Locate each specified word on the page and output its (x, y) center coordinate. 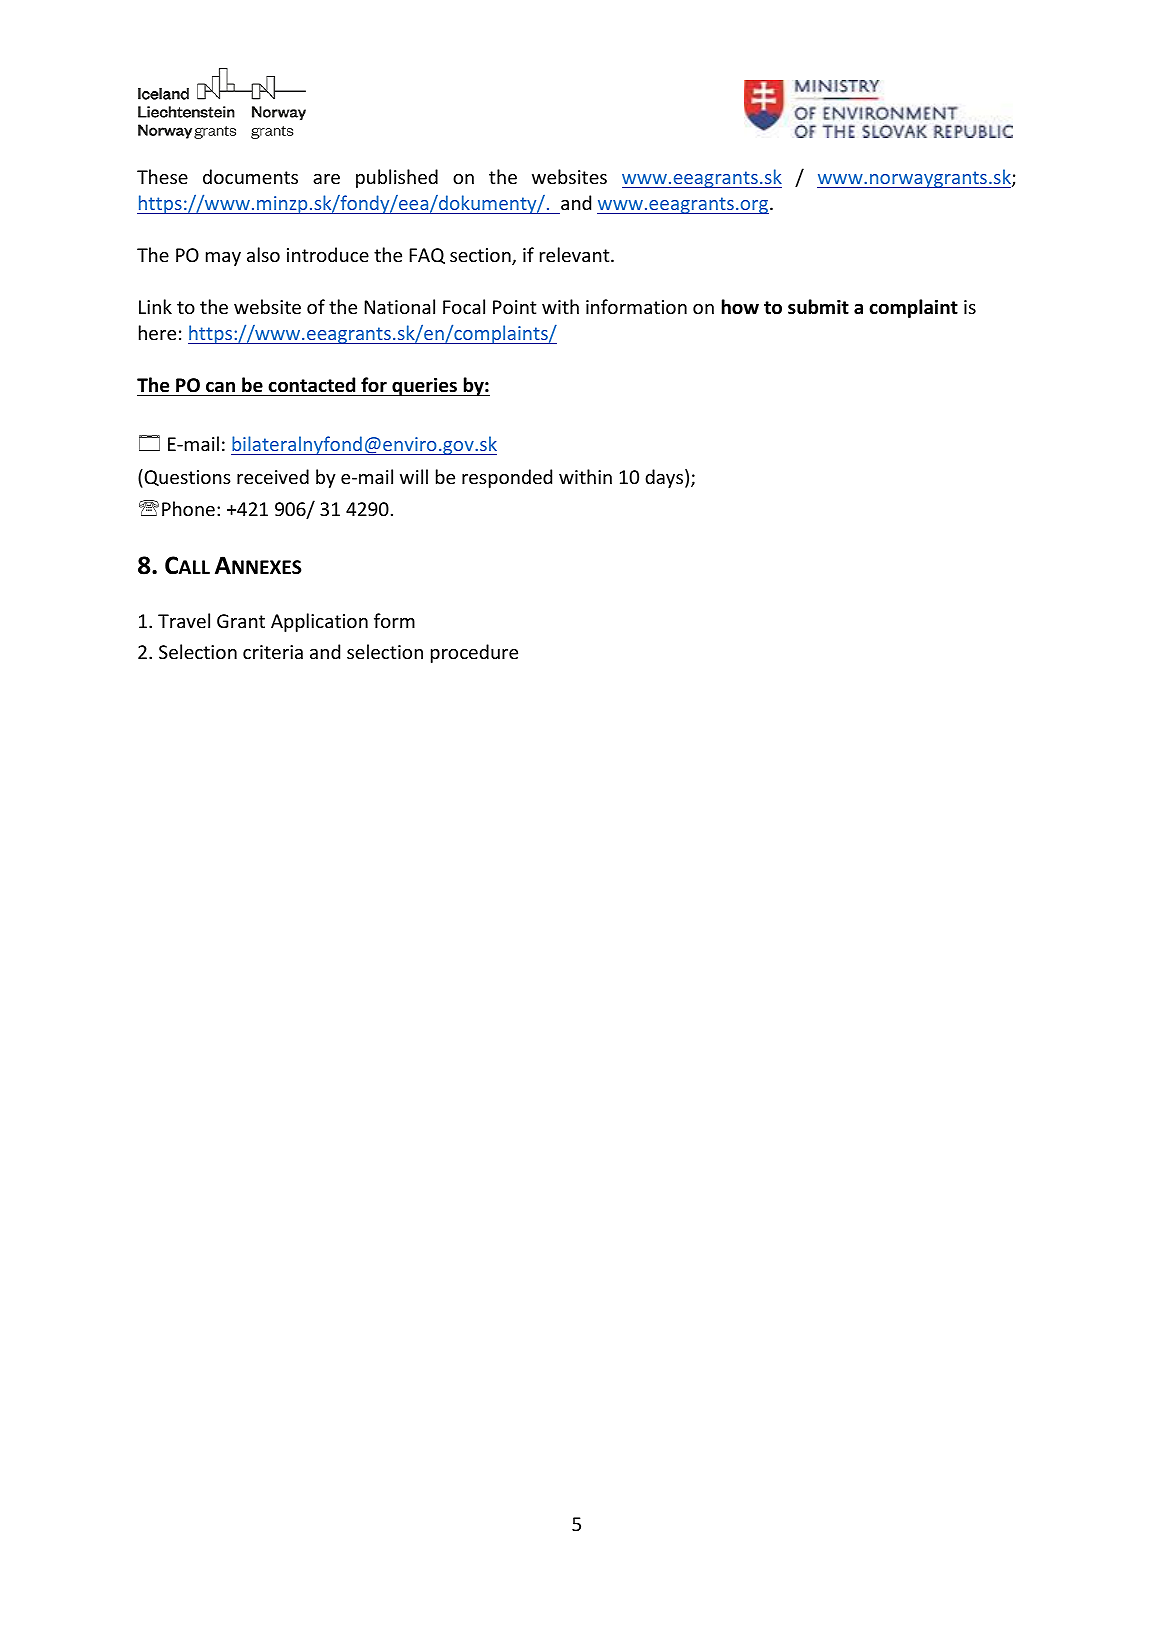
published (397, 178)
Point (514, 307)
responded (507, 478)
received (273, 476)
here (157, 332)
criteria (273, 652)
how (740, 307)
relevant (576, 254)
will (414, 476)
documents (250, 176)
